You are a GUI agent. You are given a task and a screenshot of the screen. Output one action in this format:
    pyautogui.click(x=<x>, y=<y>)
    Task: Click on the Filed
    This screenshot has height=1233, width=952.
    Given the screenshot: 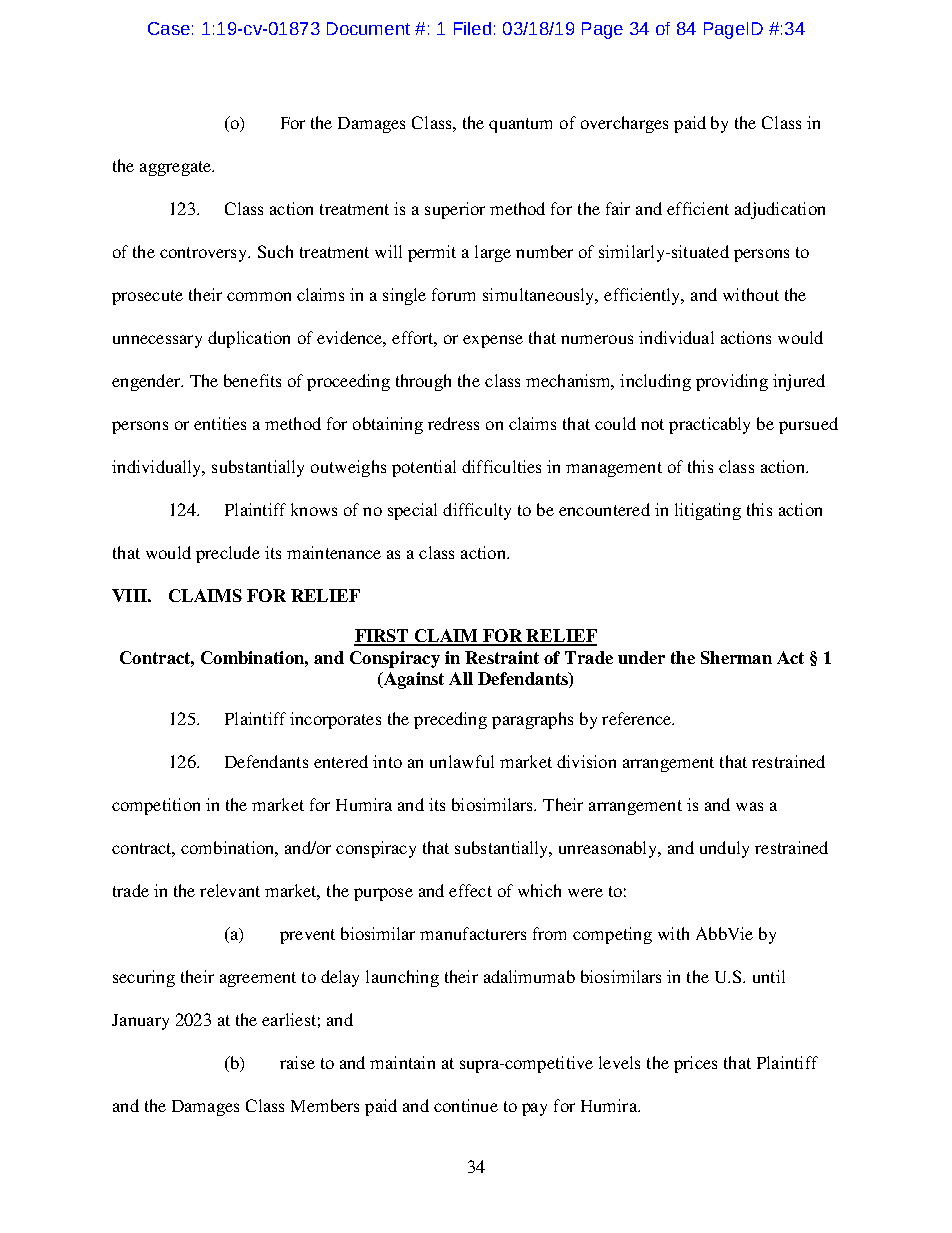 What is the action you would take?
    pyautogui.click(x=472, y=28)
